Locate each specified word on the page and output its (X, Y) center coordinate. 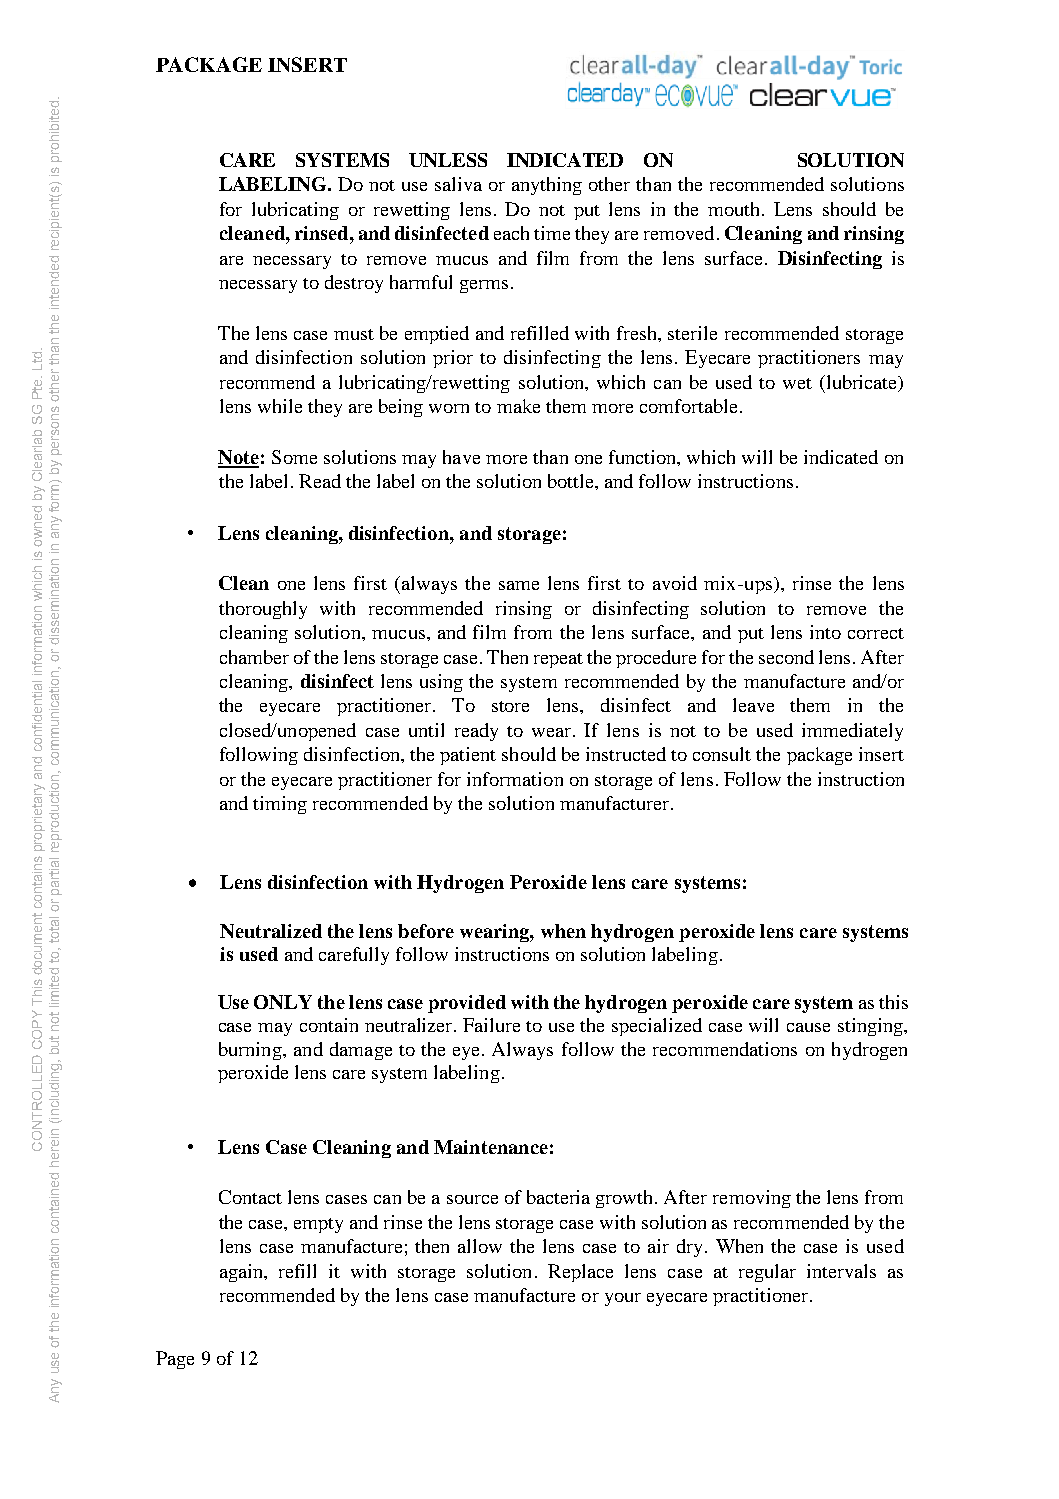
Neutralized (271, 931)
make (518, 406)
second (786, 657)
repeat (558, 660)
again (243, 1273)
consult (722, 754)
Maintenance (491, 1147)
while (280, 406)
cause (808, 1027)
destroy (354, 284)
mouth (735, 209)
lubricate (862, 383)
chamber (254, 657)
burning (251, 1051)
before (426, 931)
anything (547, 186)
